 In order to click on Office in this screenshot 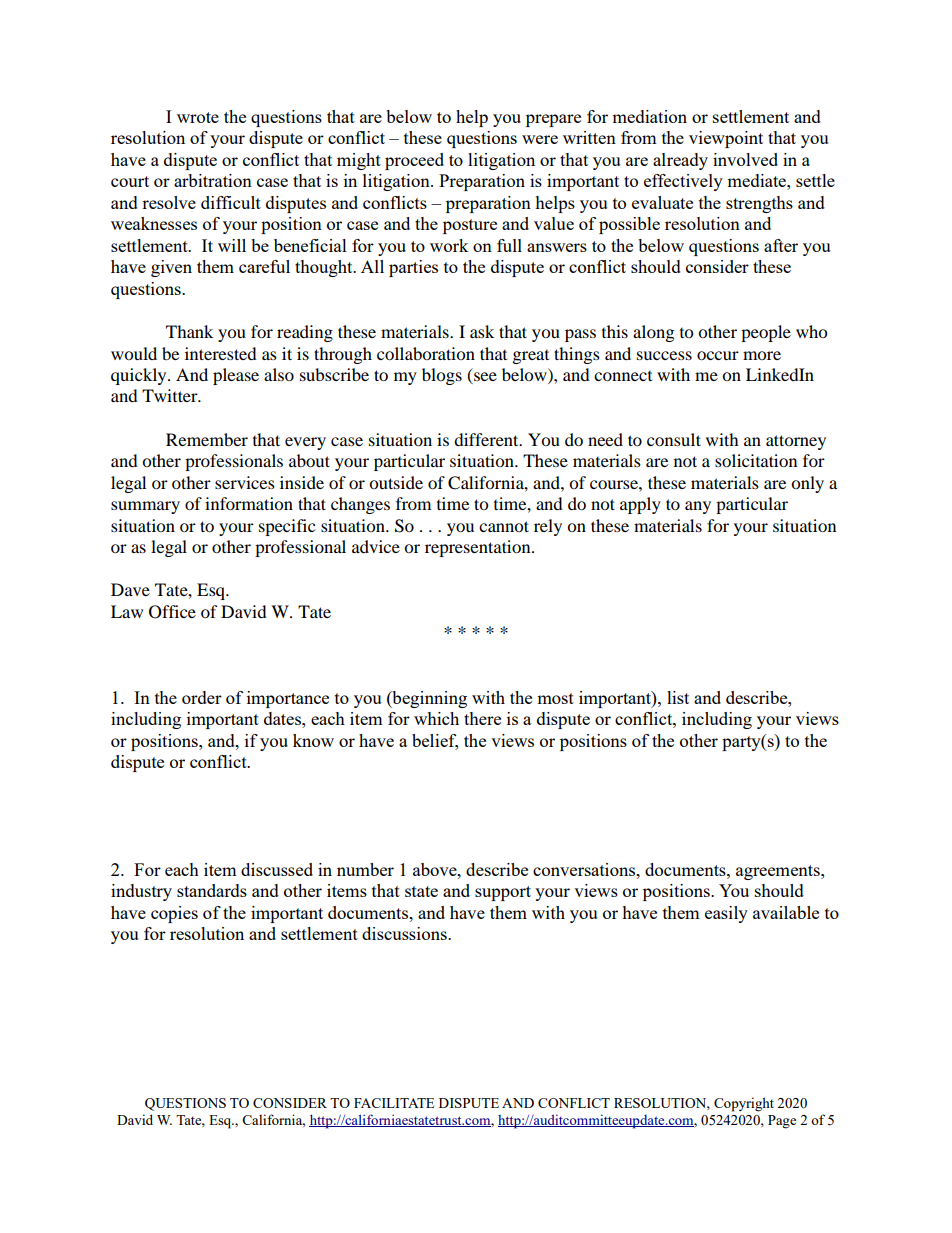, I will do `click(172, 612)`.
